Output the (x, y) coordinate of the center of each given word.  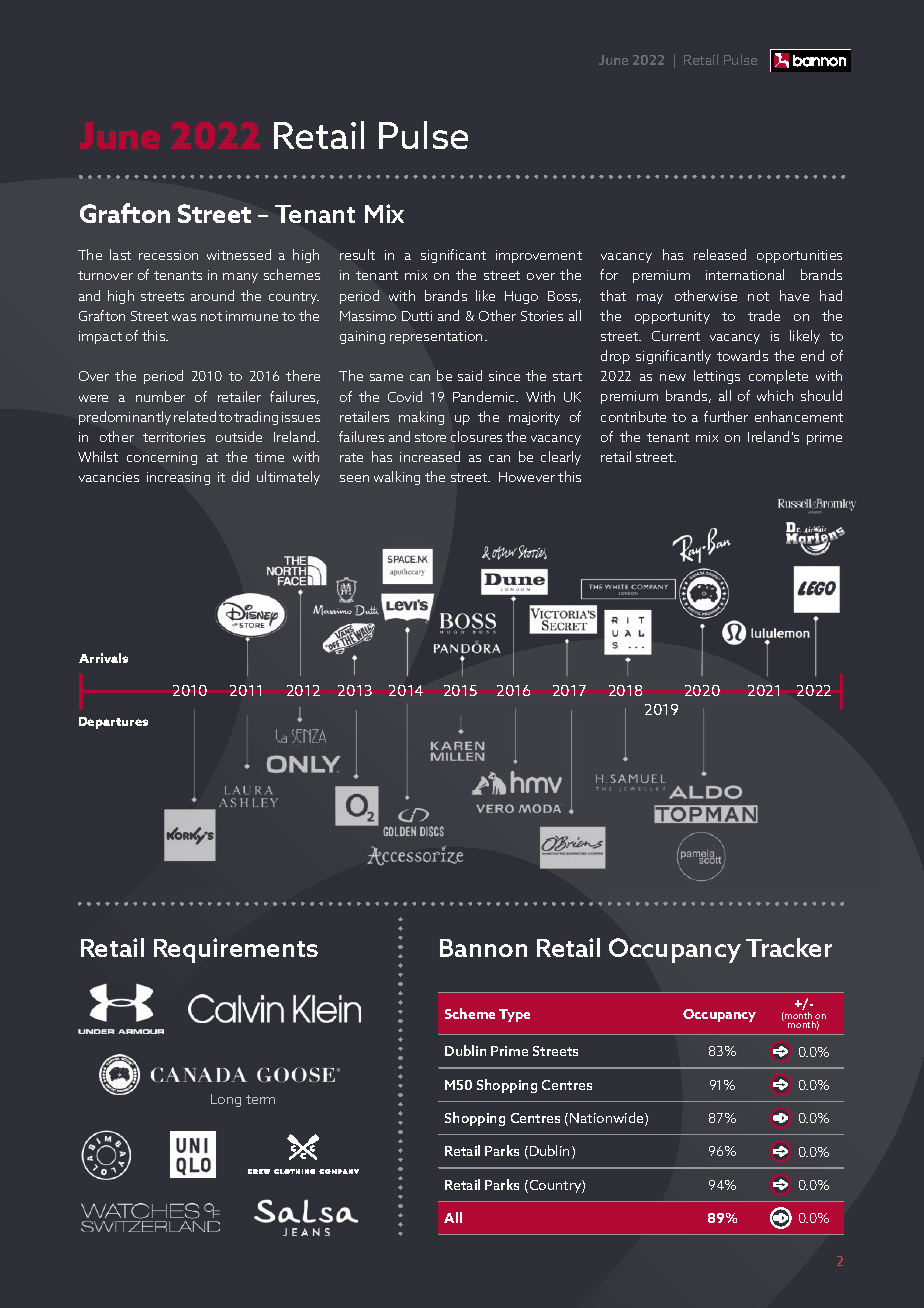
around (212, 295)
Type (514, 1015)
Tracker (789, 947)
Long (226, 1100)
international (745, 274)
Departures (113, 723)
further (726, 416)
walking (397, 478)
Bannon (483, 948)
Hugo (521, 297)
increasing (178, 478)
